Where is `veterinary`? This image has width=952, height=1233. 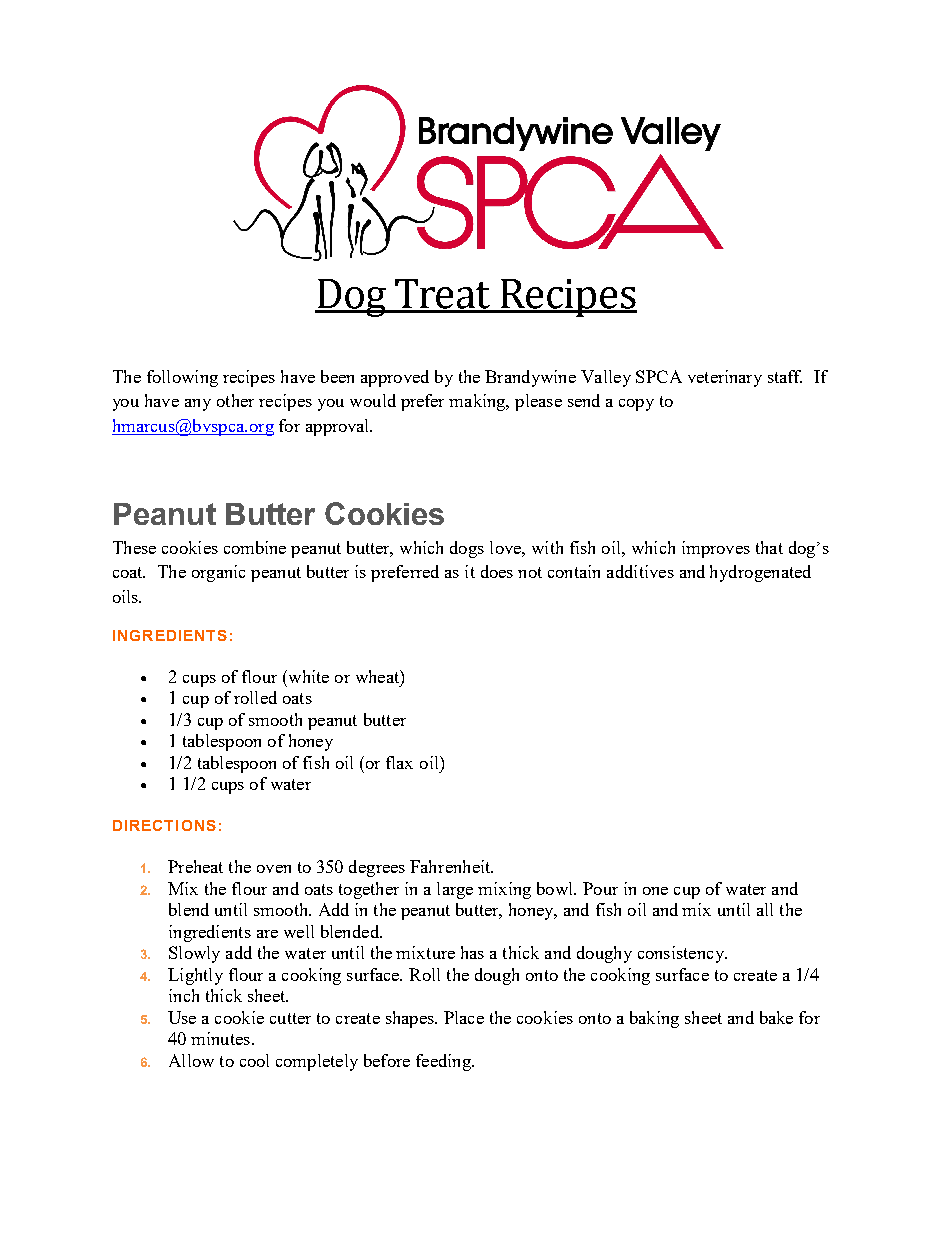 veterinary is located at coordinates (725, 378).
